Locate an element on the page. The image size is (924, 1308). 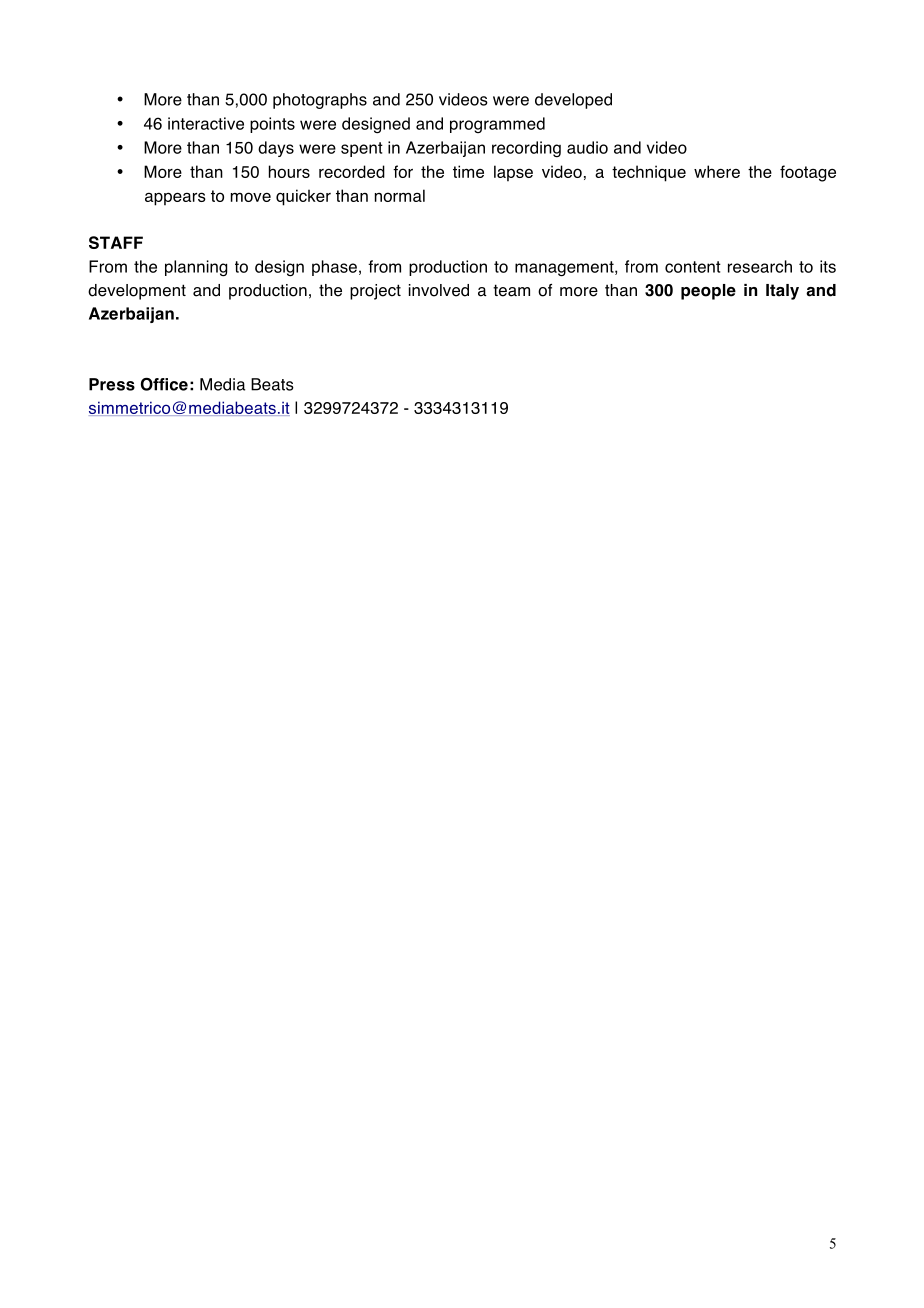
STAFF is located at coordinates (116, 242).
